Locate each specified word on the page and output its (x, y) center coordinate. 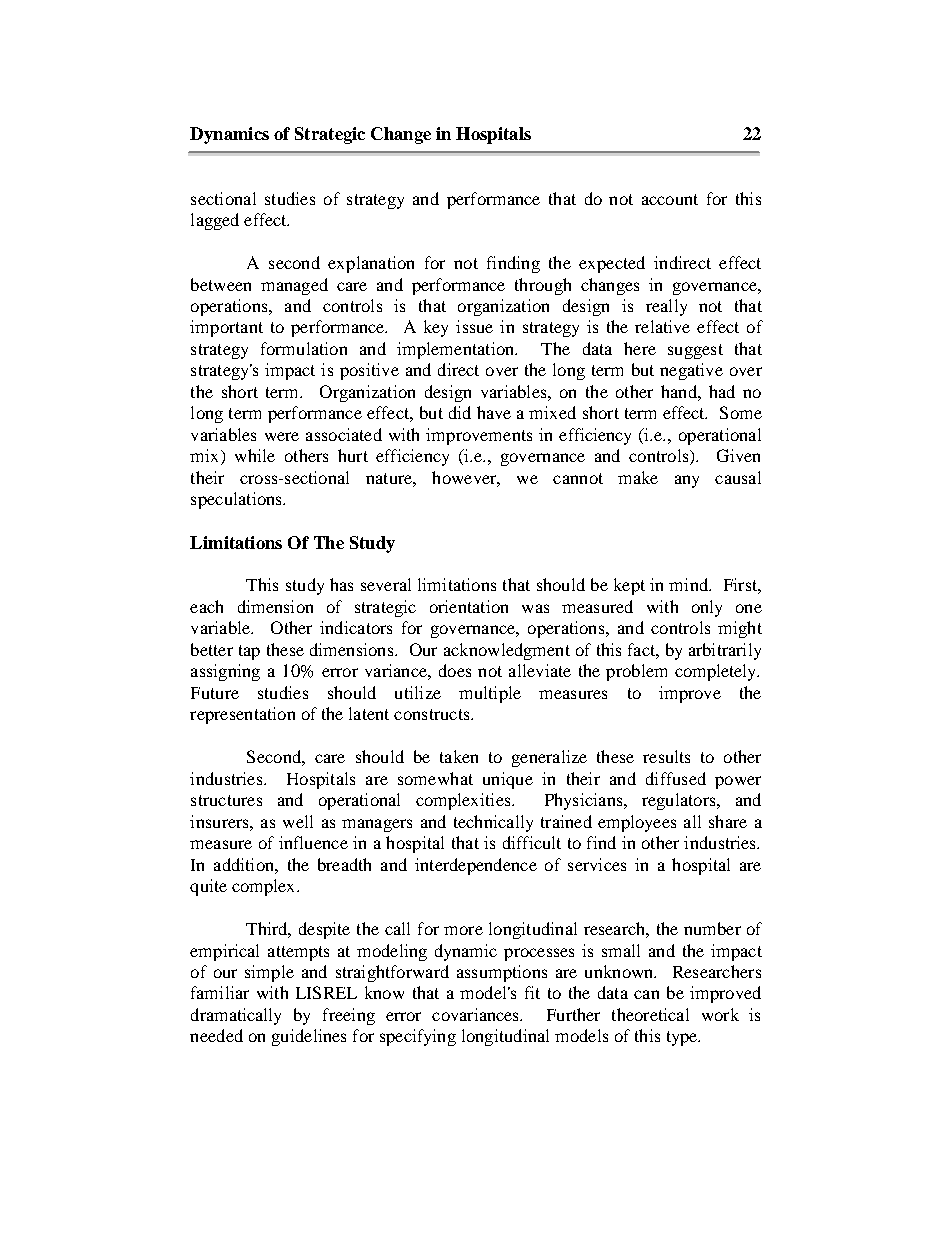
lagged (215, 221)
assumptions (502, 973)
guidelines (309, 1037)
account (670, 199)
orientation (469, 606)
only (707, 608)
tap (249, 652)
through (543, 286)
